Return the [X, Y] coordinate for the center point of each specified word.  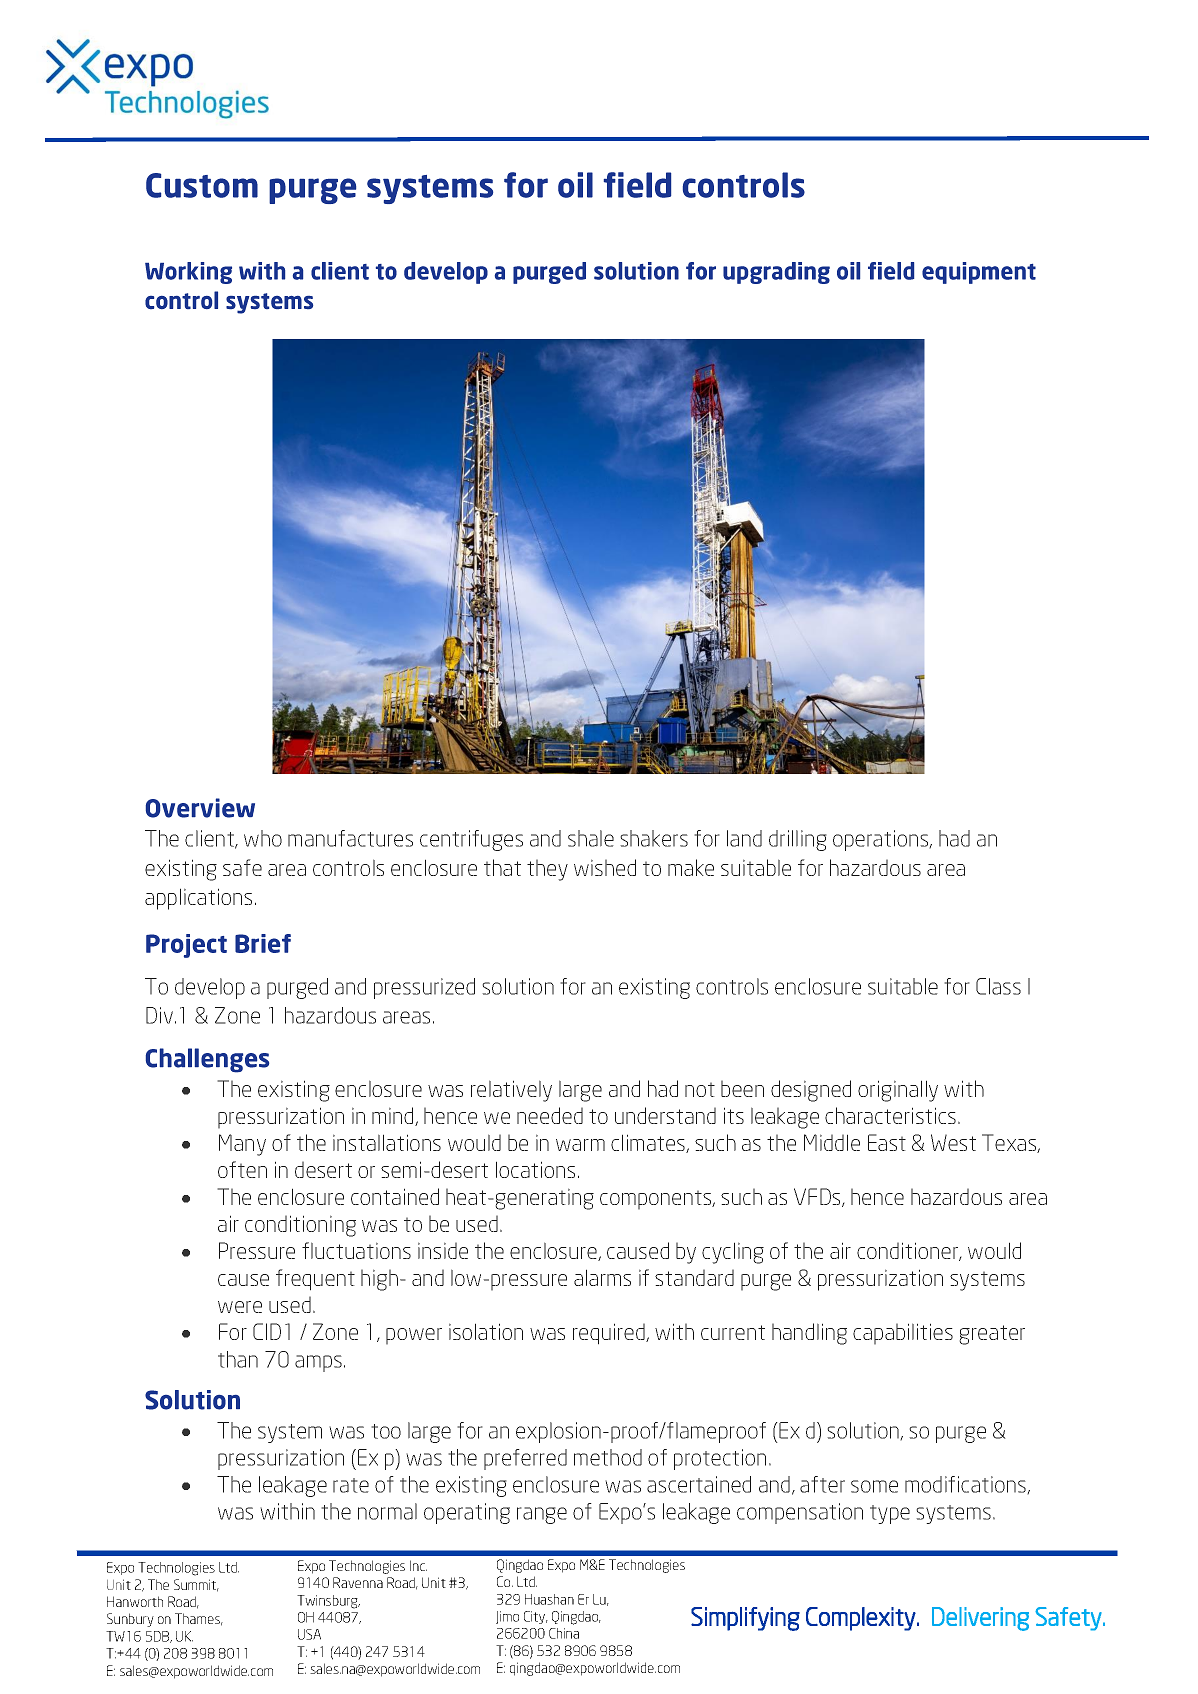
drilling [798, 840]
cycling [733, 1253]
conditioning [300, 1226]
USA [309, 1634]
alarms [602, 1277]
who [263, 838]
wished [605, 867]
